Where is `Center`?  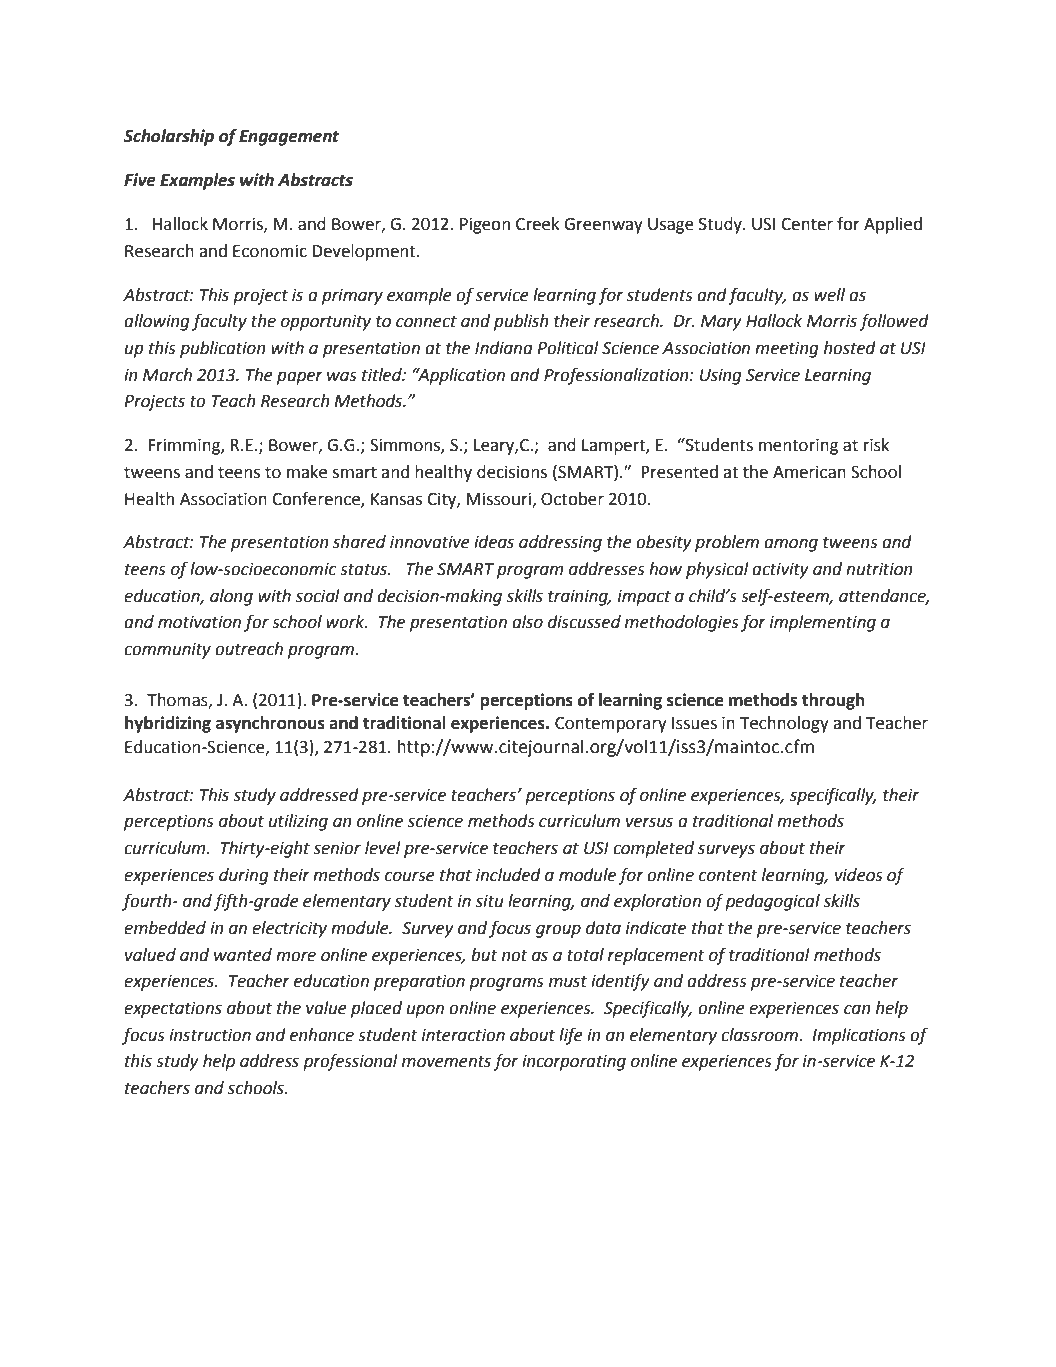 Center is located at coordinates (807, 224).
